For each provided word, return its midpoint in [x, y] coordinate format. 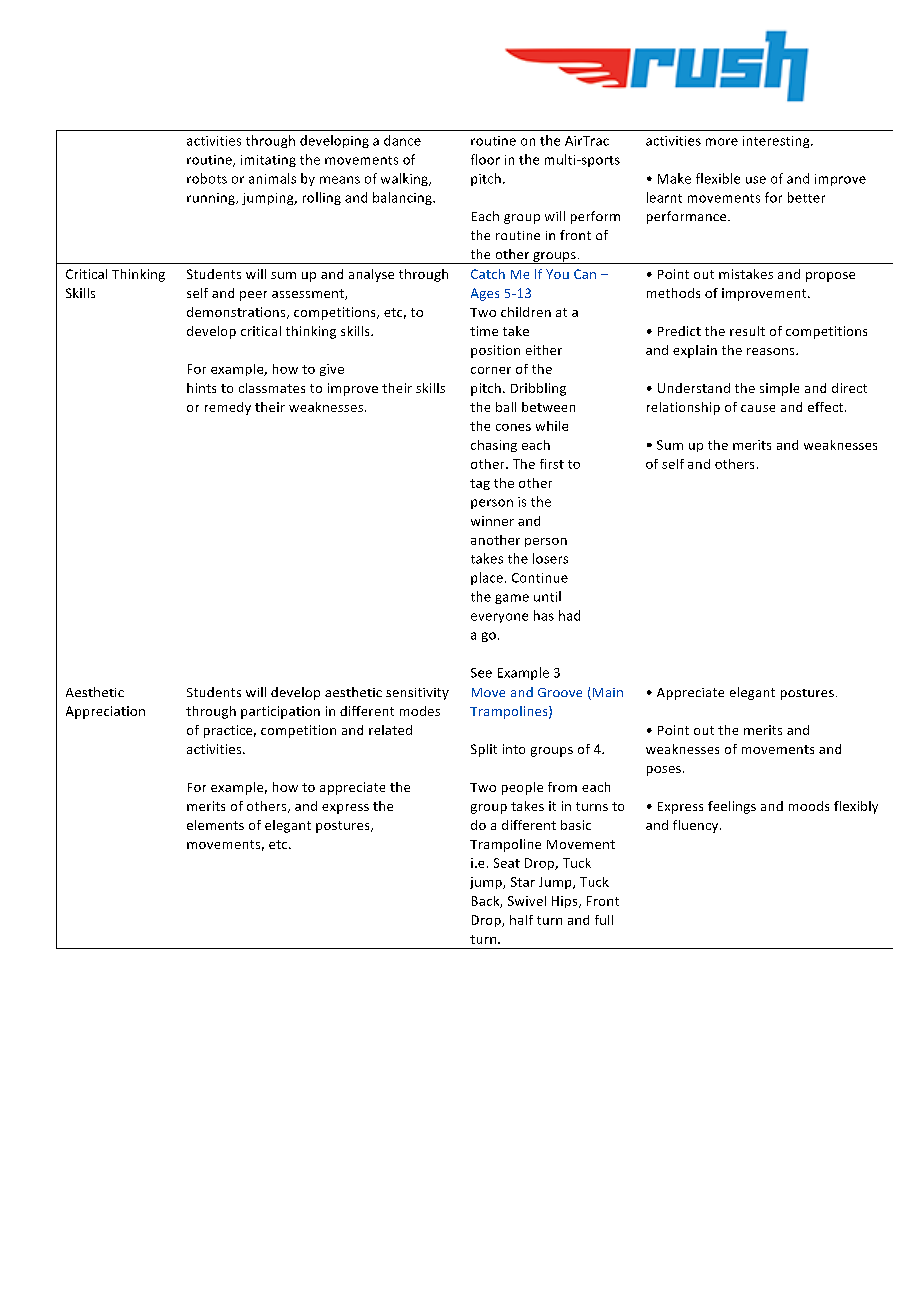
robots [207, 178]
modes [420, 711]
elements [215, 825]
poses [664, 771]
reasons [772, 351]
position [495, 351]
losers [550, 558]
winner [492, 521]
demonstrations [237, 313]
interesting [777, 142]
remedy [228, 408]
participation [280, 712]
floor [485, 159]
